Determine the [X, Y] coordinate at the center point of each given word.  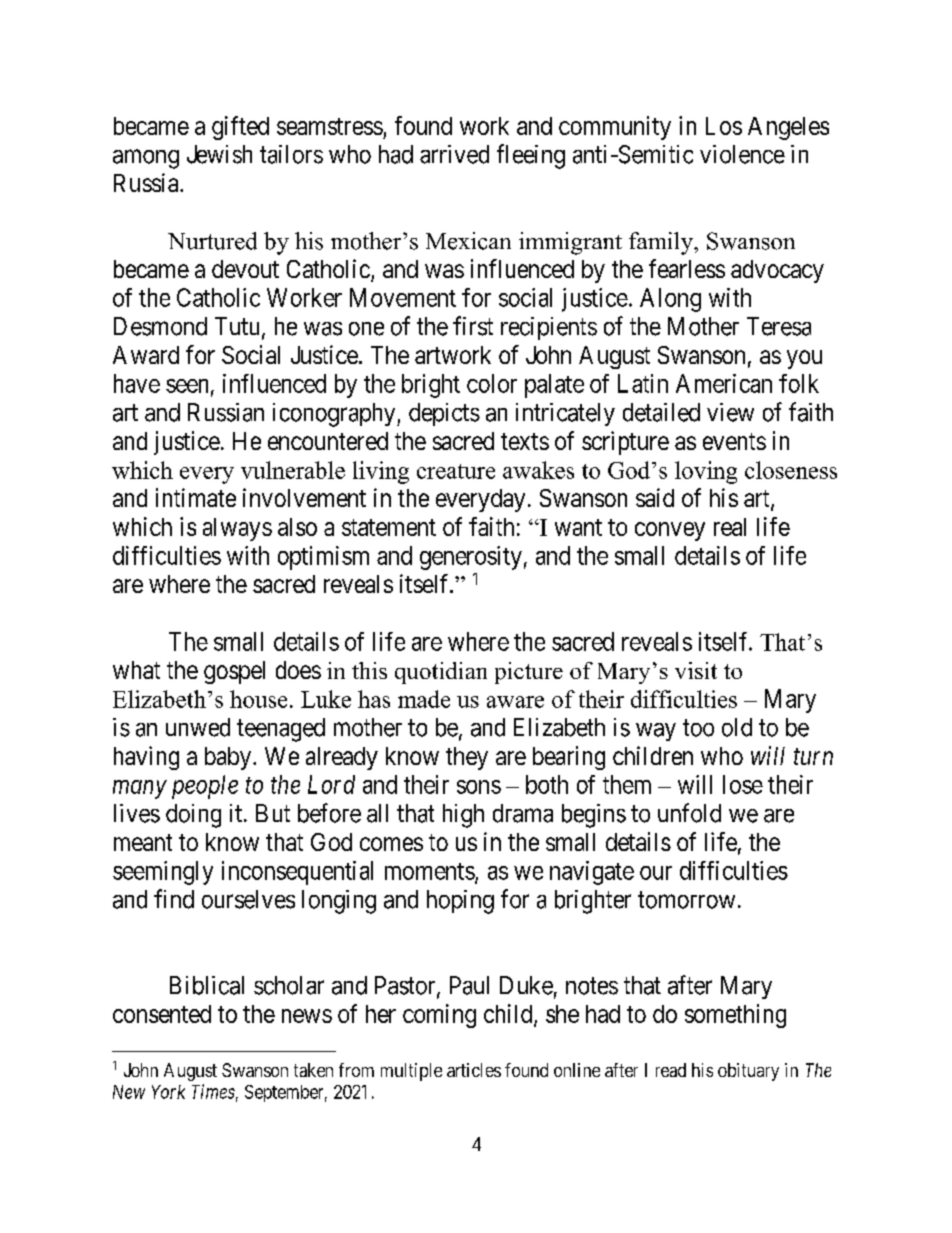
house [258, 699]
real [730, 527]
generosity [471, 558]
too [698, 728]
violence [742, 154]
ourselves [248, 899]
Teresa [779, 326]
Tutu [237, 326]
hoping [460, 902]
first [473, 326]
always [237, 529]
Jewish [219, 154]
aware [515, 702]
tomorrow [686, 900]
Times [213, 1091]
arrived [454, 154]
